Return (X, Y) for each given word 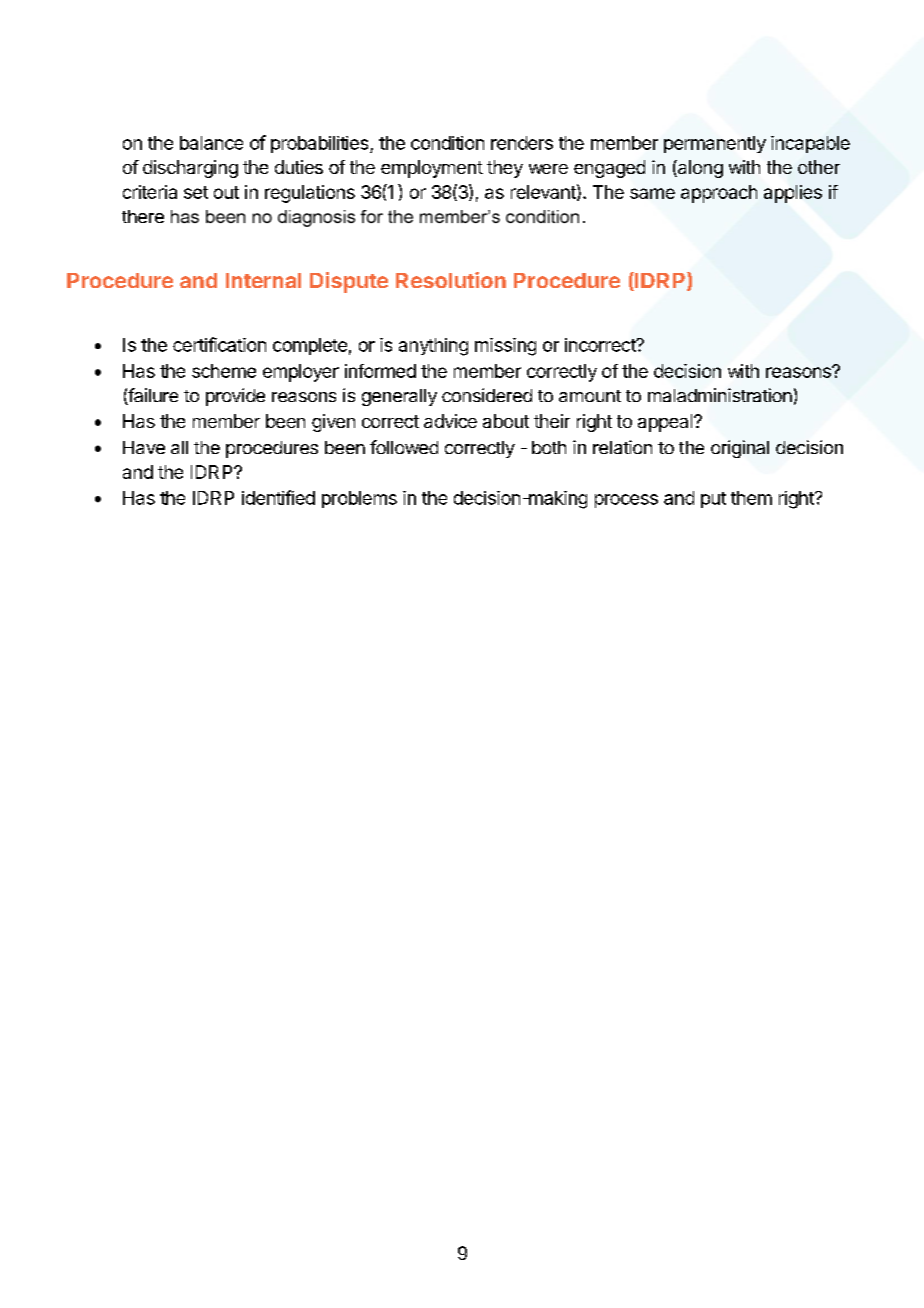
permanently (715, 144)
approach (719, 194)
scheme (224, 371)
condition (447, 143)
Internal (263, 280)
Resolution (451, 280)
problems (359, 499)
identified (278, 497)
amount (590, 396)
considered (487, 395)
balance (211, 143)
